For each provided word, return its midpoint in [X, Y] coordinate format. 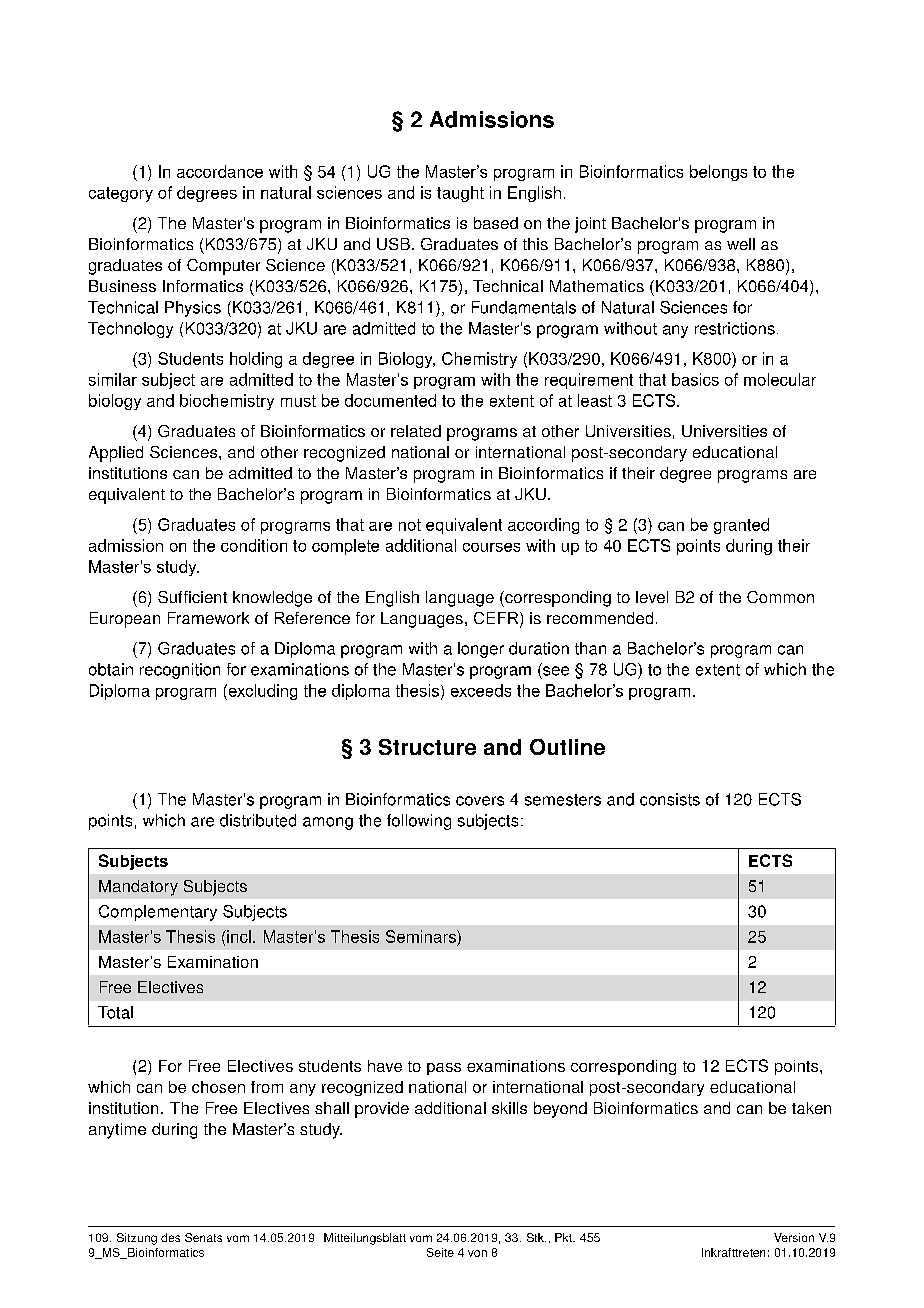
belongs [718, 173]
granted [741, 526]
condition [254, 545]
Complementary [158, 913]
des [170, 1237]
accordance [220, 171]
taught [460, 194]
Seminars [422, 936]
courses [491, 547]
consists [670, 799]
